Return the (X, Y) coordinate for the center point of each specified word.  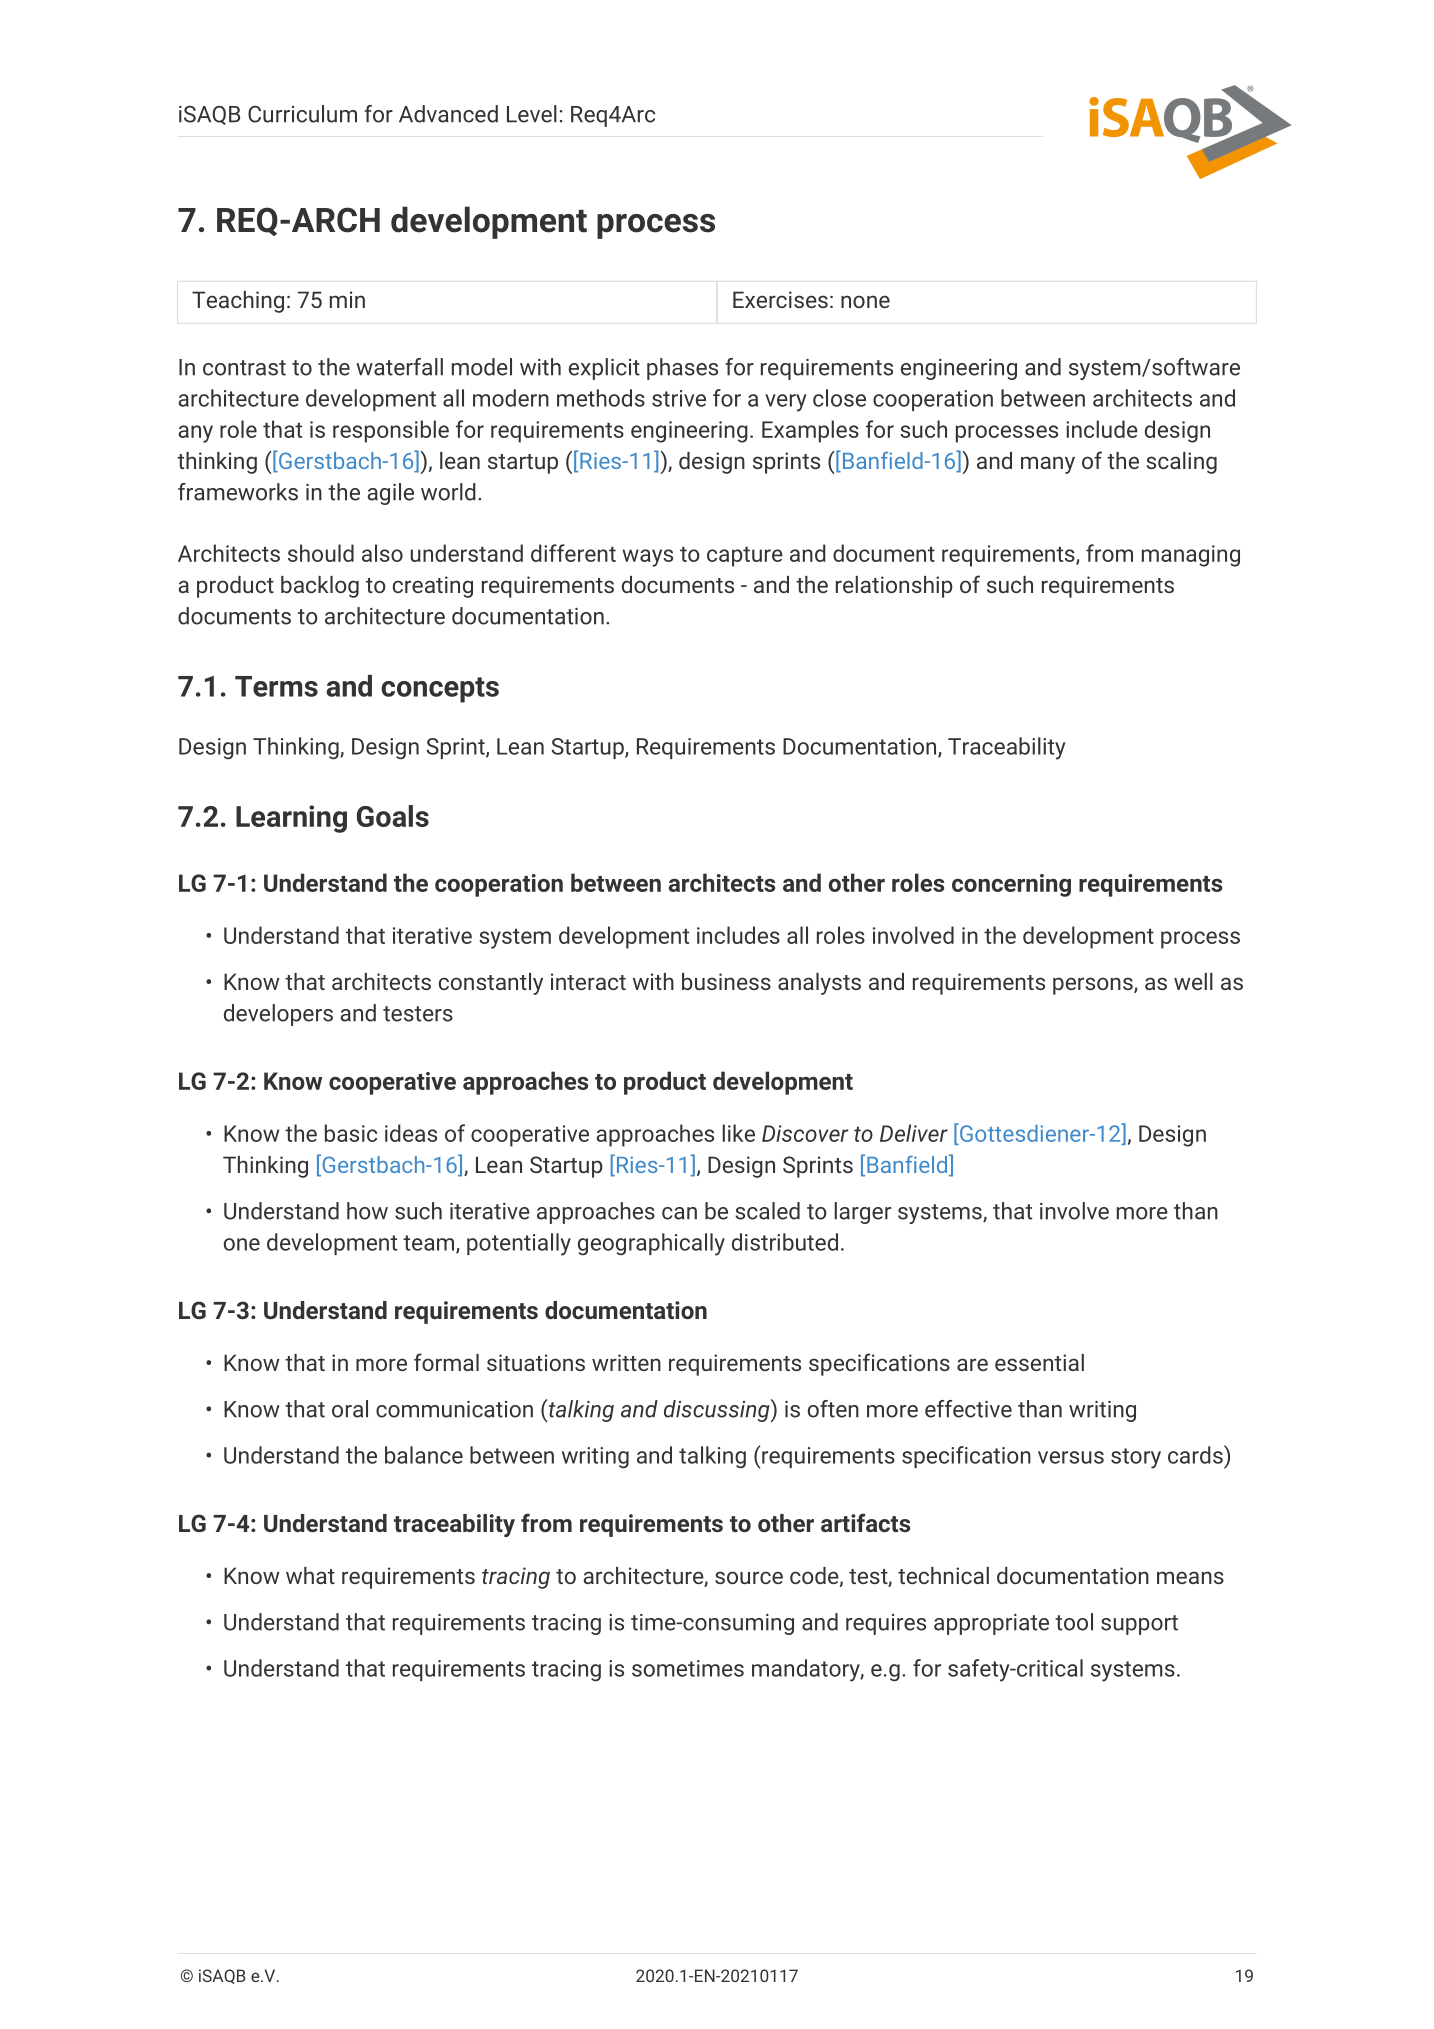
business (726, 981)
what (310, 1575)
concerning (1011, 885)
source (749, 1577)
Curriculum (302, 114)
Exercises (780, 299)
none (865, 301)
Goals (393, 816)
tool (1074, 1622)
